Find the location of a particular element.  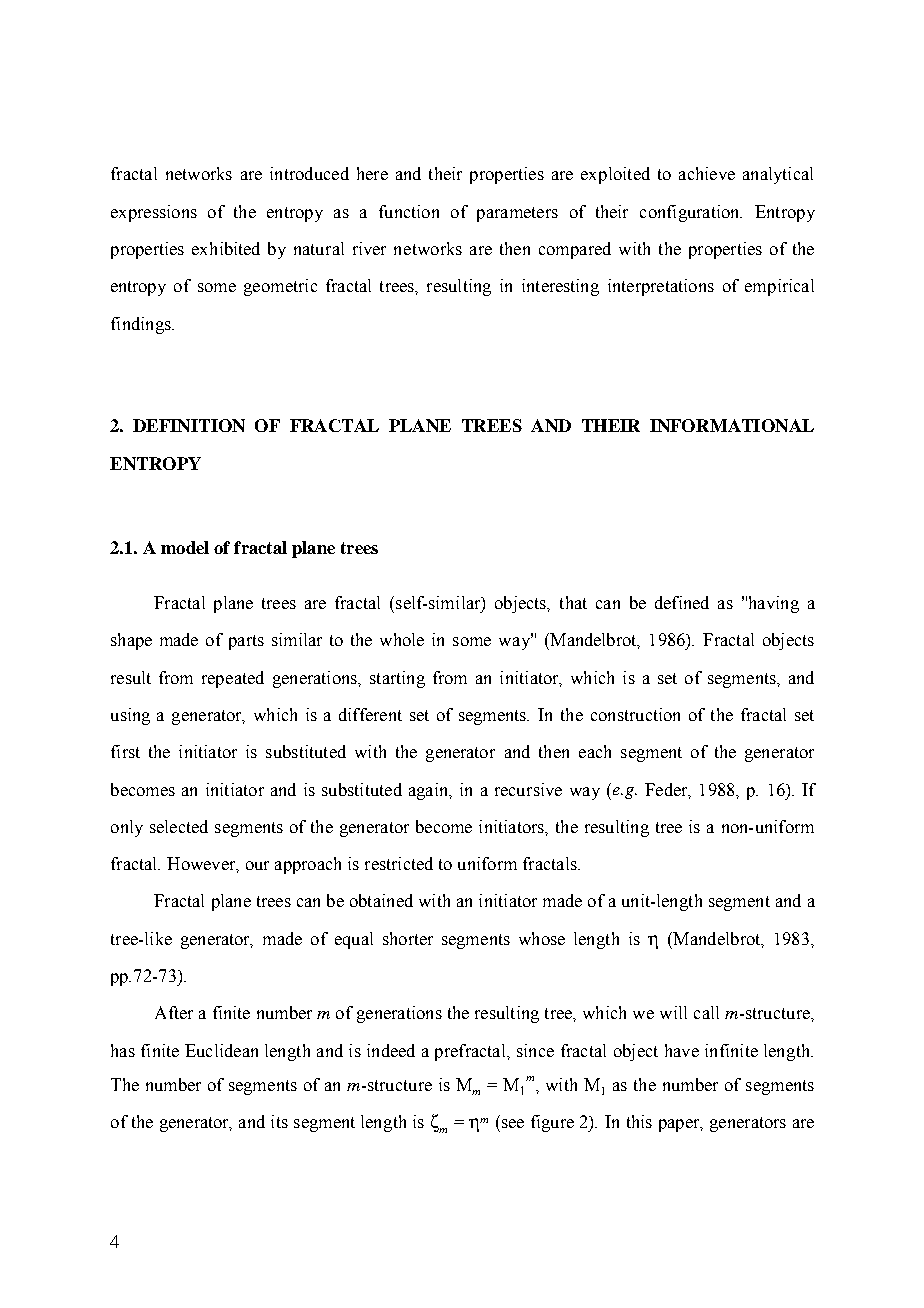

have is located at coordinates (682, 1050).
